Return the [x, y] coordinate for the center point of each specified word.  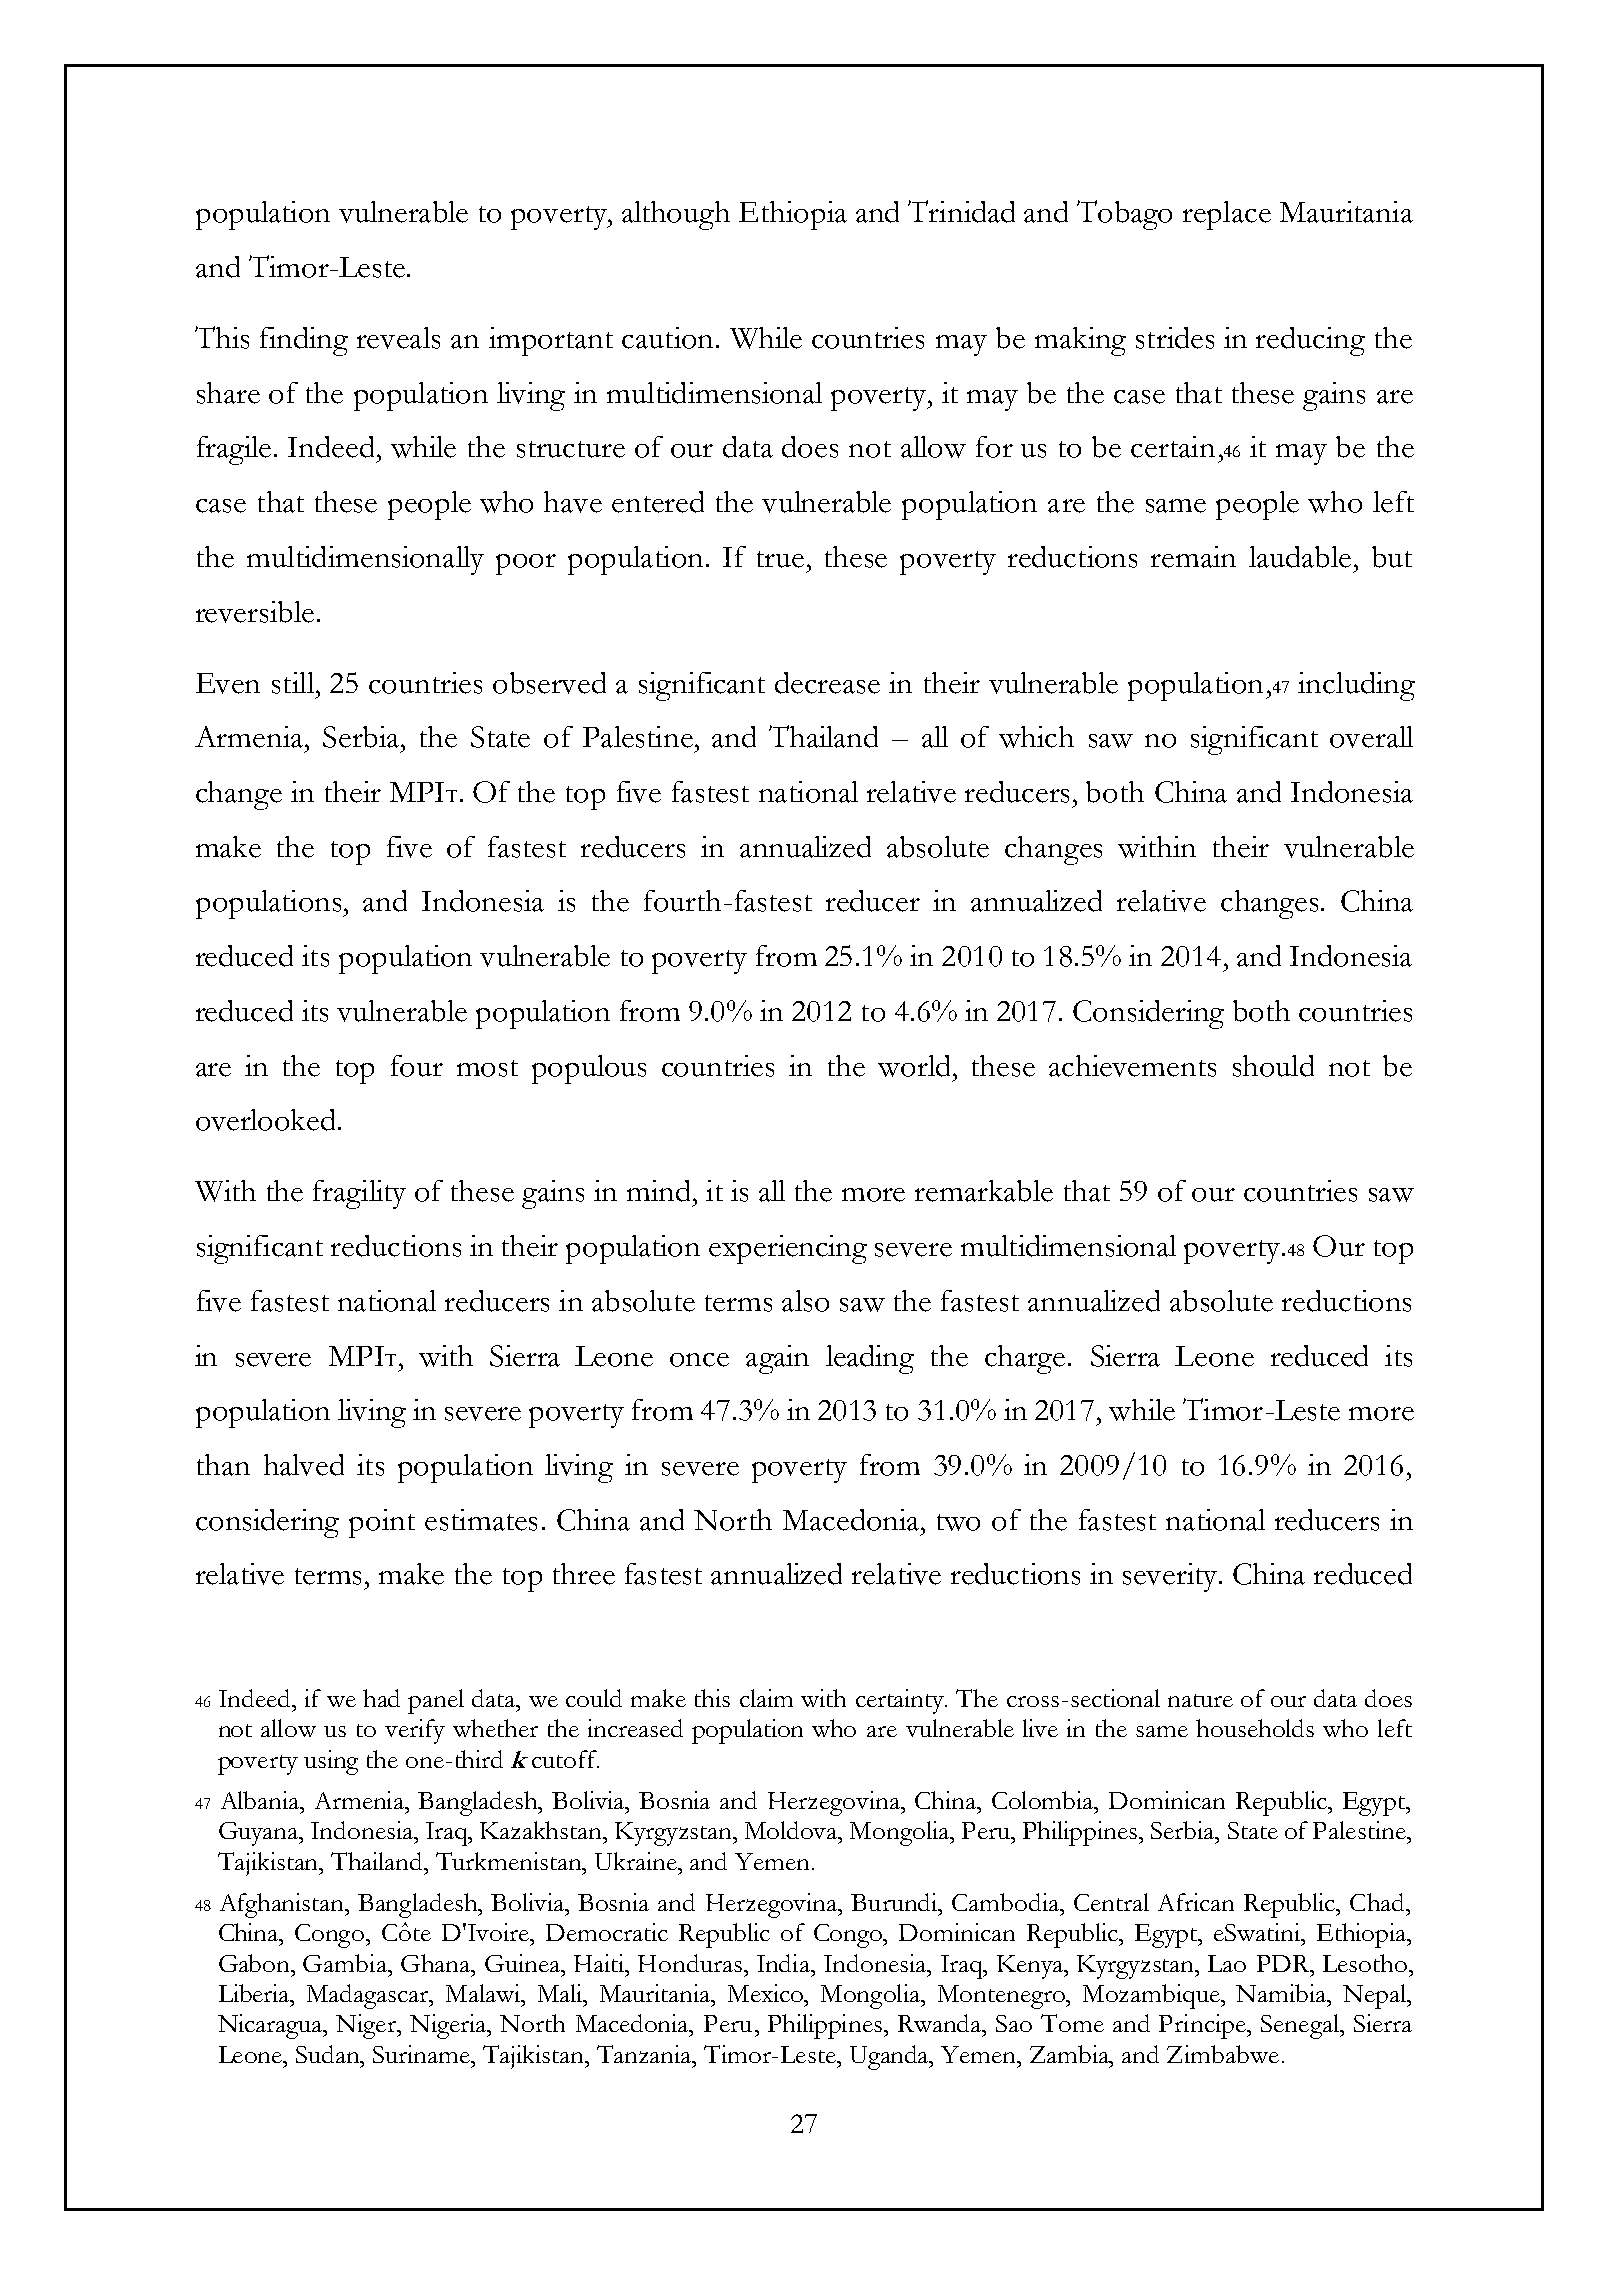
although [676, 215]
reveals [398, 338]
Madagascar [369, 1996]
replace [1227, 215]
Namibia [1282, 1993]
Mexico [767, 1993]
